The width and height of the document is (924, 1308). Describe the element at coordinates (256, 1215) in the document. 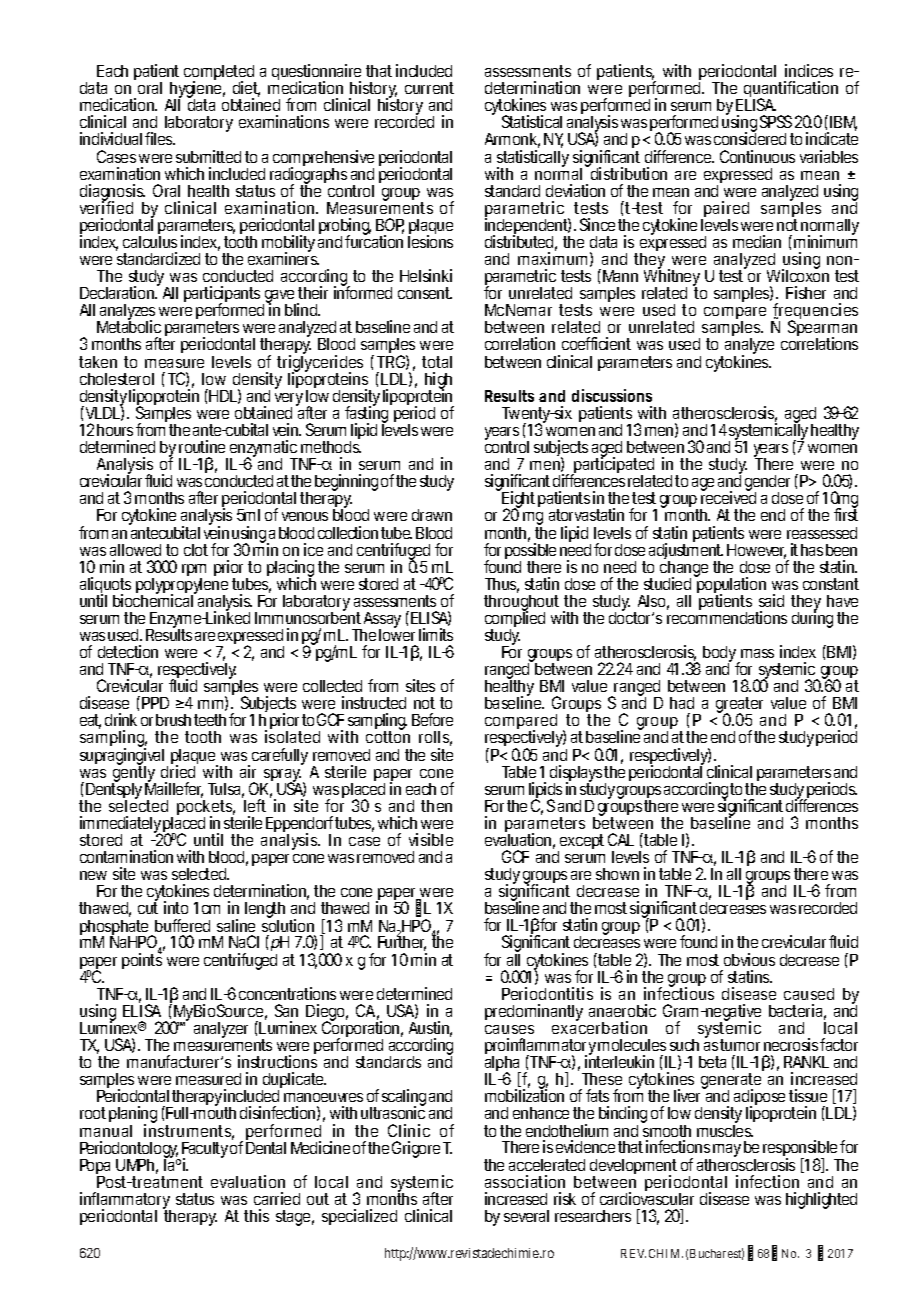

I see `this` at that location.
